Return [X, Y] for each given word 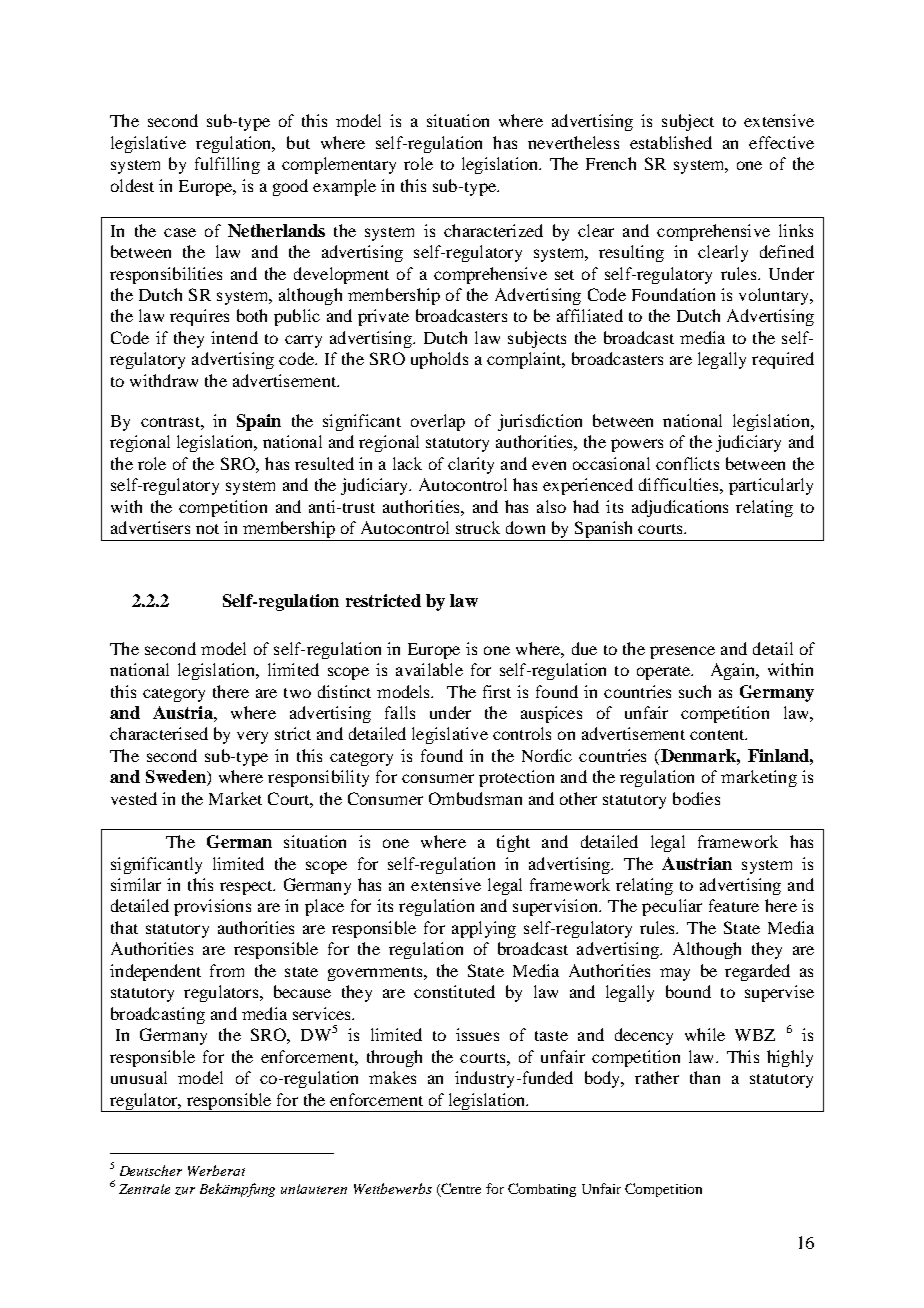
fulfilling [227, 165]
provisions [212, 907]
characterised [159, 733]
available [429, 669]
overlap [438, 422]
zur [185, 1191]
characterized [493, 230]
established [671, 142]
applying [484, 929]
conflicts [687, 463]
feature [734, 905]
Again [734, 671]
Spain [259, 422]
